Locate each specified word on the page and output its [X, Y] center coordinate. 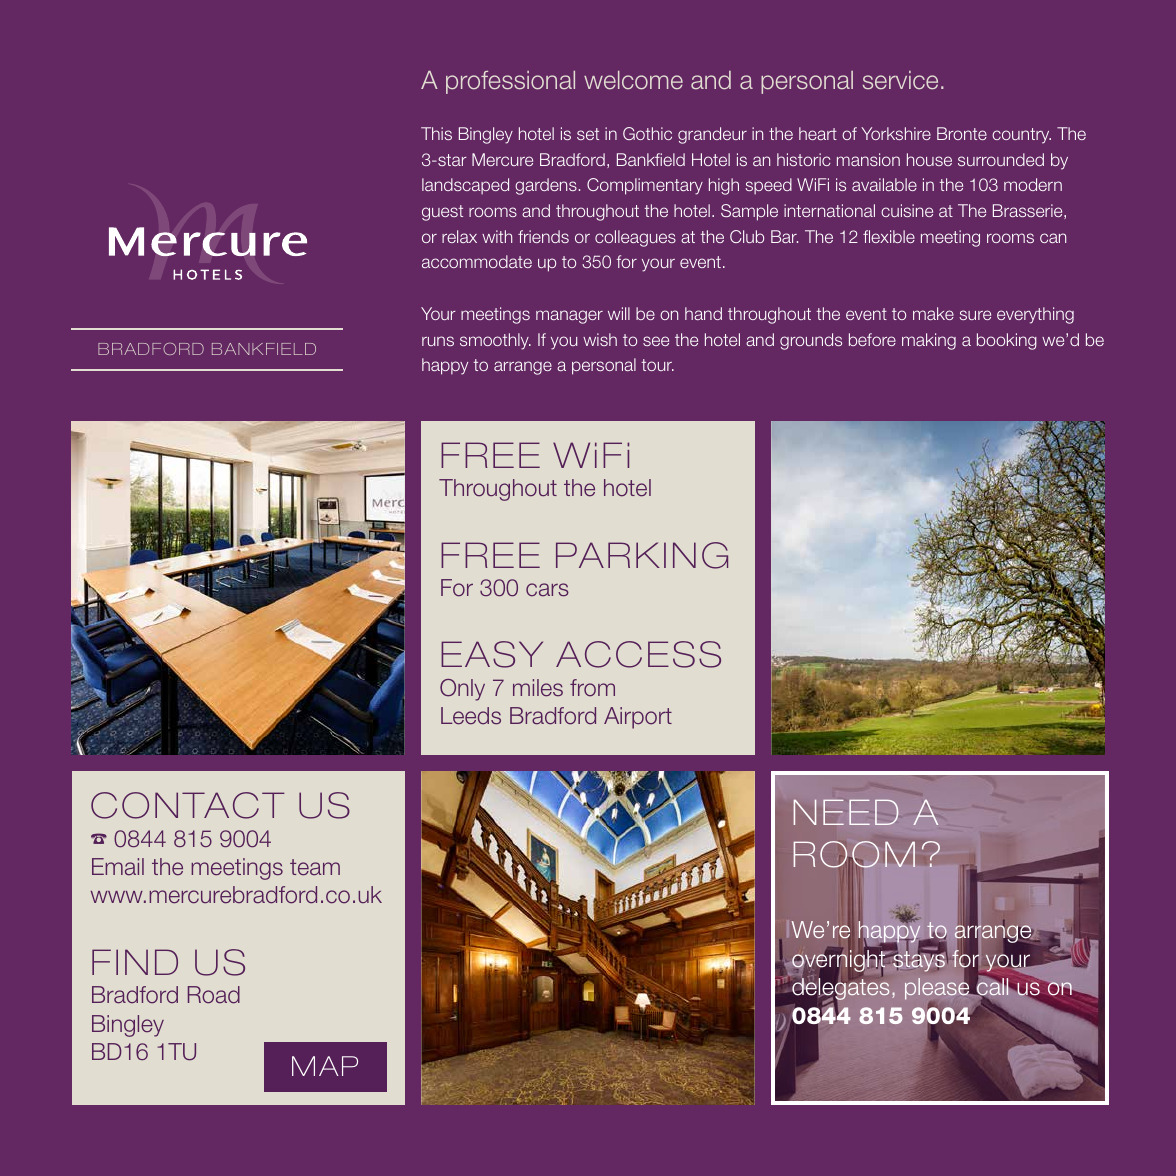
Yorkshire [896, 133]
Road [214, 995]
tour [657, 365]
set [588, 134]
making [929, 341]
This [436, 133]
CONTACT [188, 805]
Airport [638, 718]
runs [438, 341]
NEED [846, 812]
